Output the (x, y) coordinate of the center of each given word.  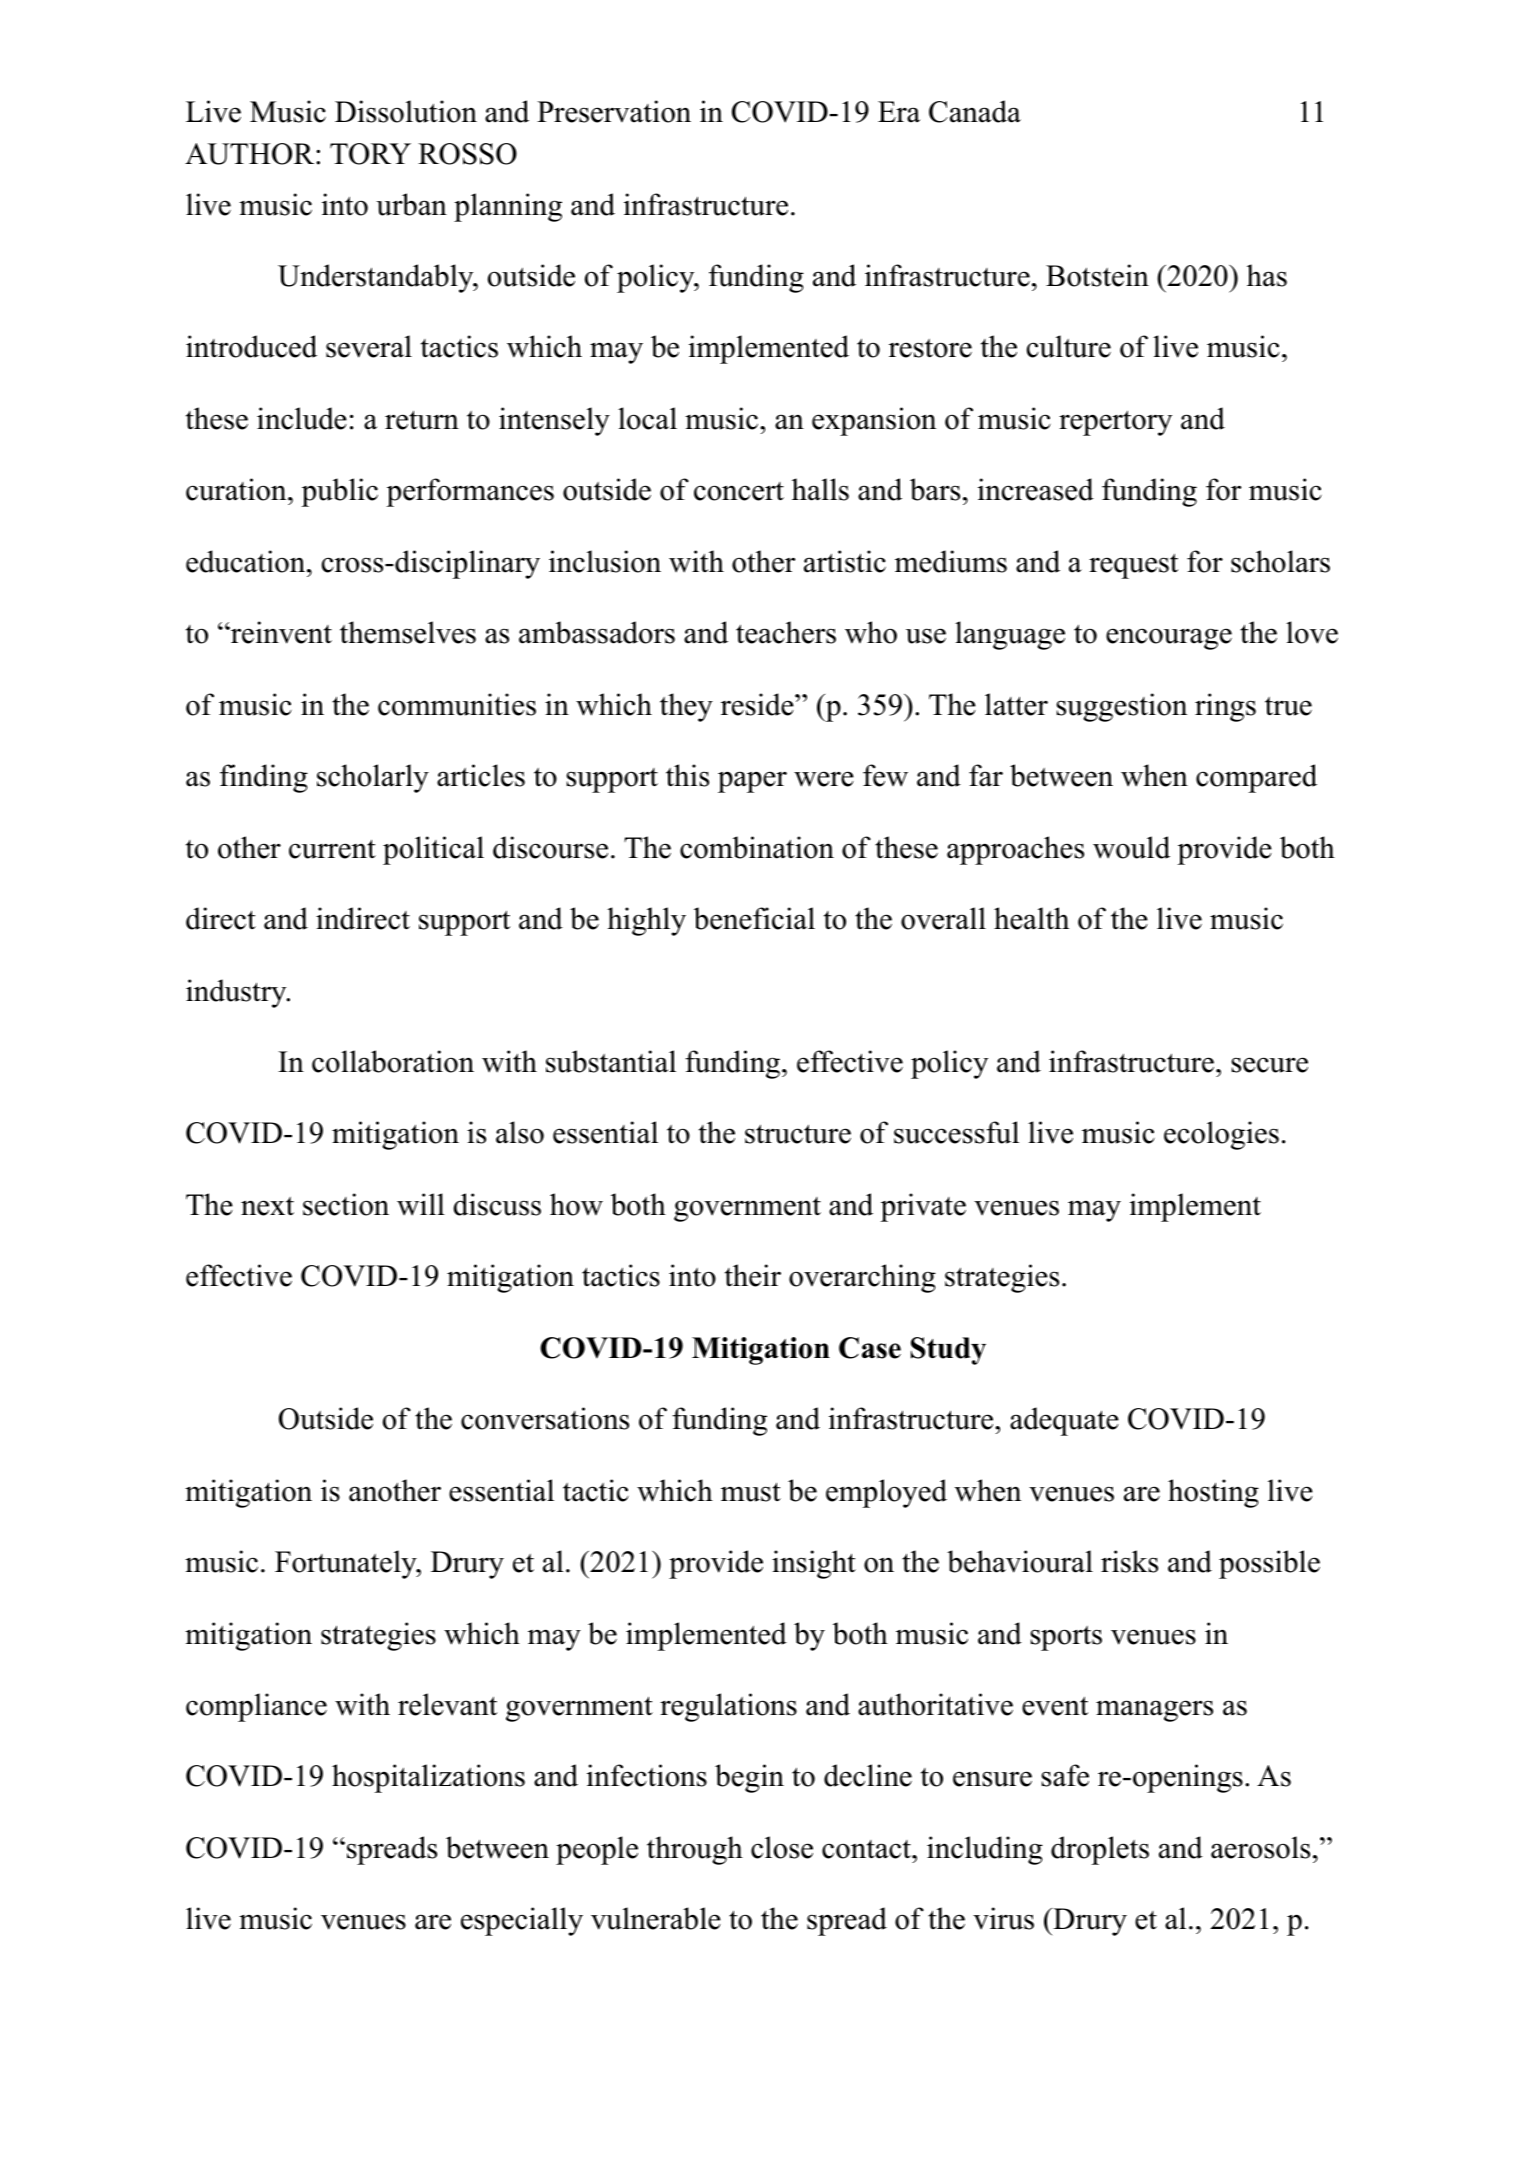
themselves (408, 632)
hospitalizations (428, 1778)
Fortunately (347, 1564)
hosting (1213, 1493)
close (782, 1847)
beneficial (754, 918)
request (1133, 566)
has (1267, 275)
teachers (786, 632)
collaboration (393, 1061)
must (751, 1492)
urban (411, 204)
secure (1269, 1065)
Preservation (614, 111)
